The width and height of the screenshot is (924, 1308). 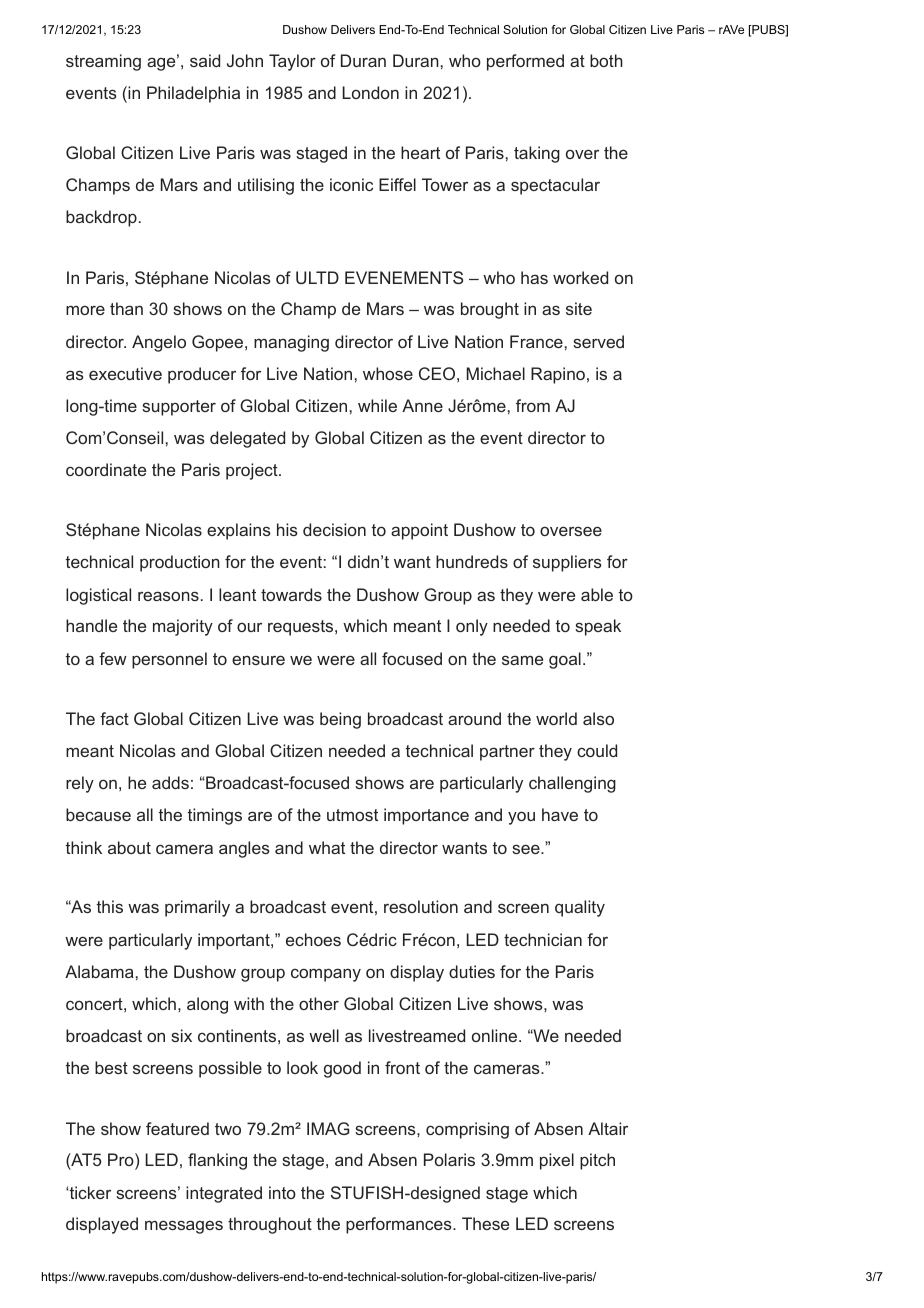 I want to click on streaming, so click(x=103, y=62).
